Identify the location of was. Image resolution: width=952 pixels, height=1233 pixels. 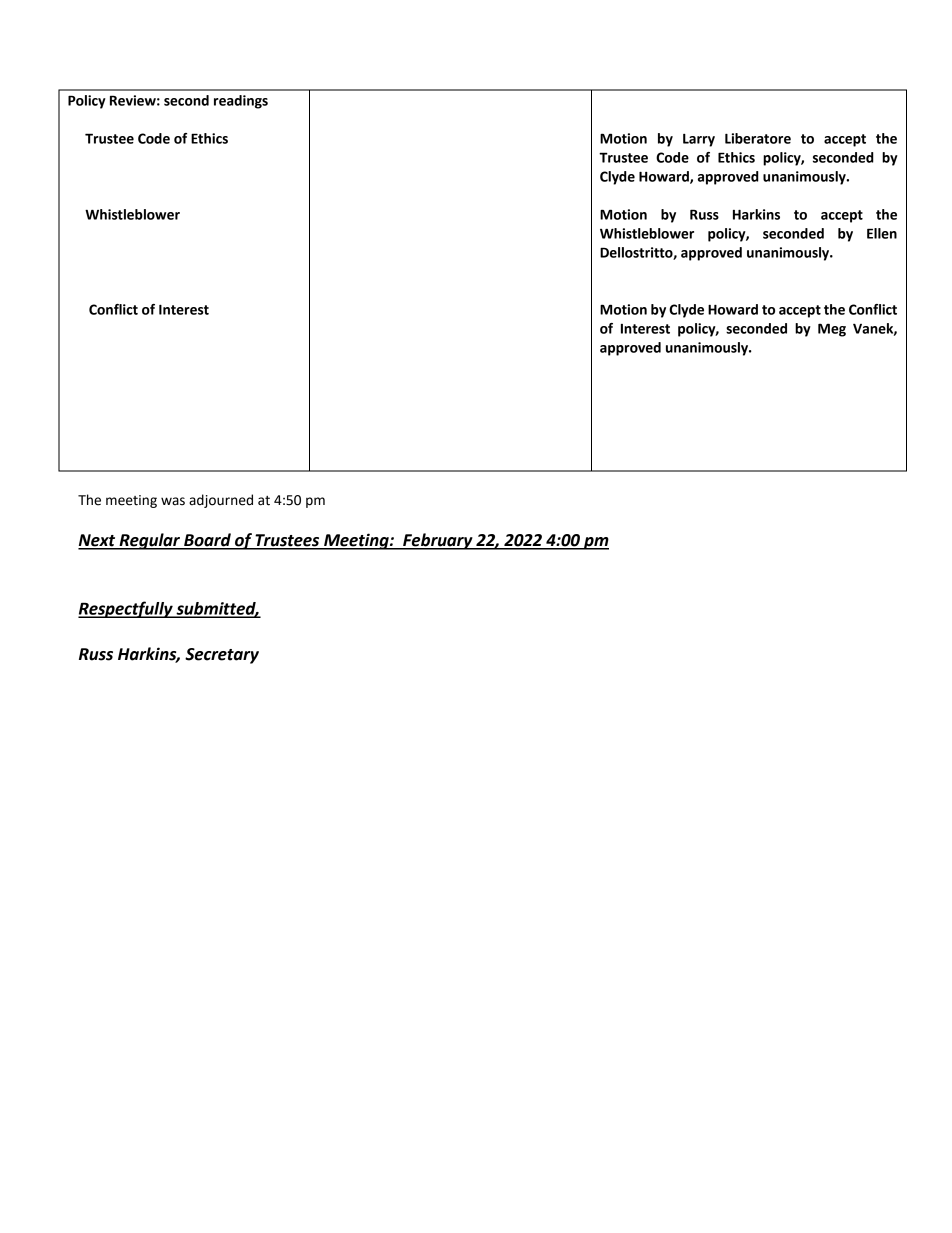
(173, 501).
